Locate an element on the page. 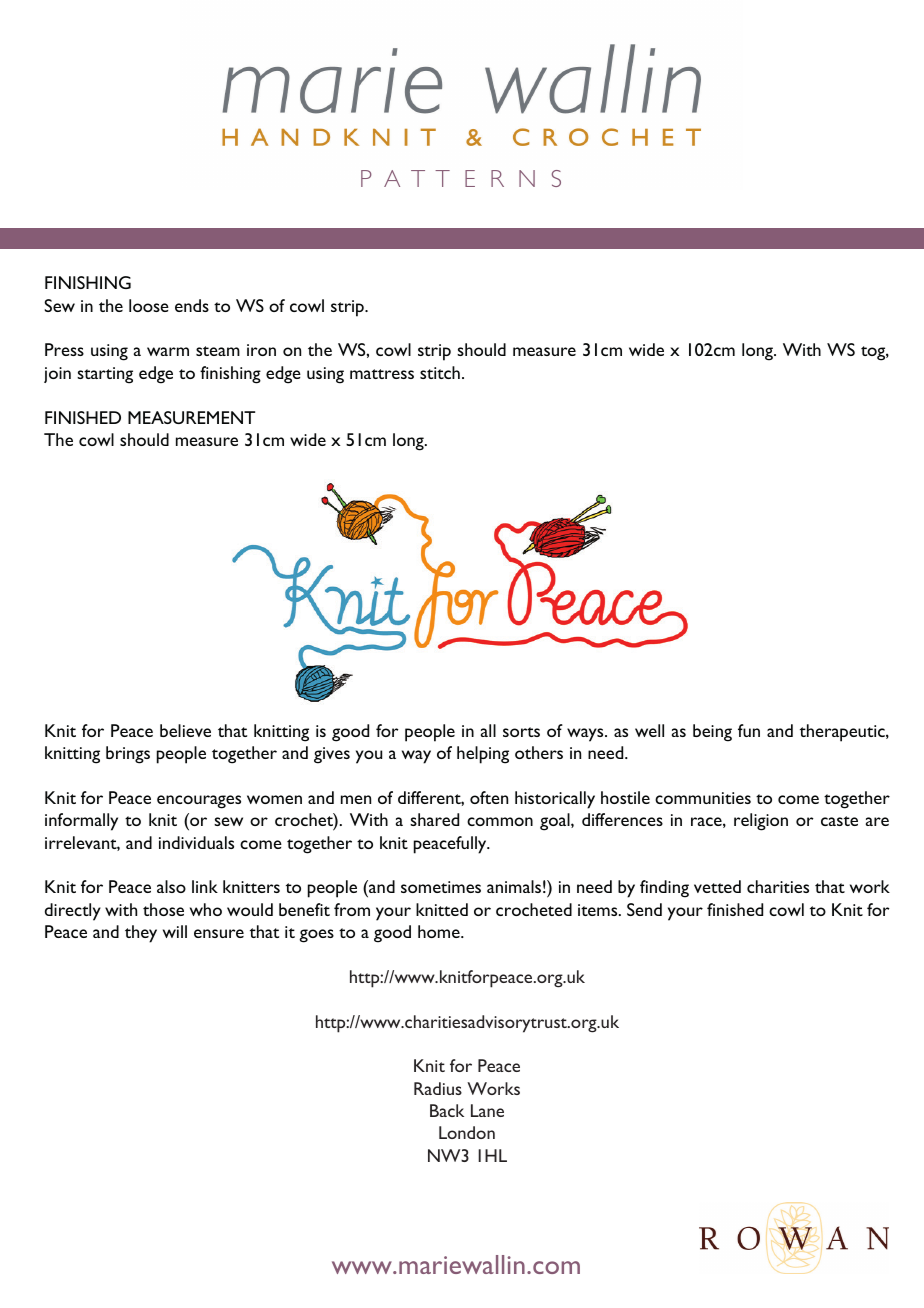 This document has width=924, height=1308. stitch is located at coordinates (440, 372).
